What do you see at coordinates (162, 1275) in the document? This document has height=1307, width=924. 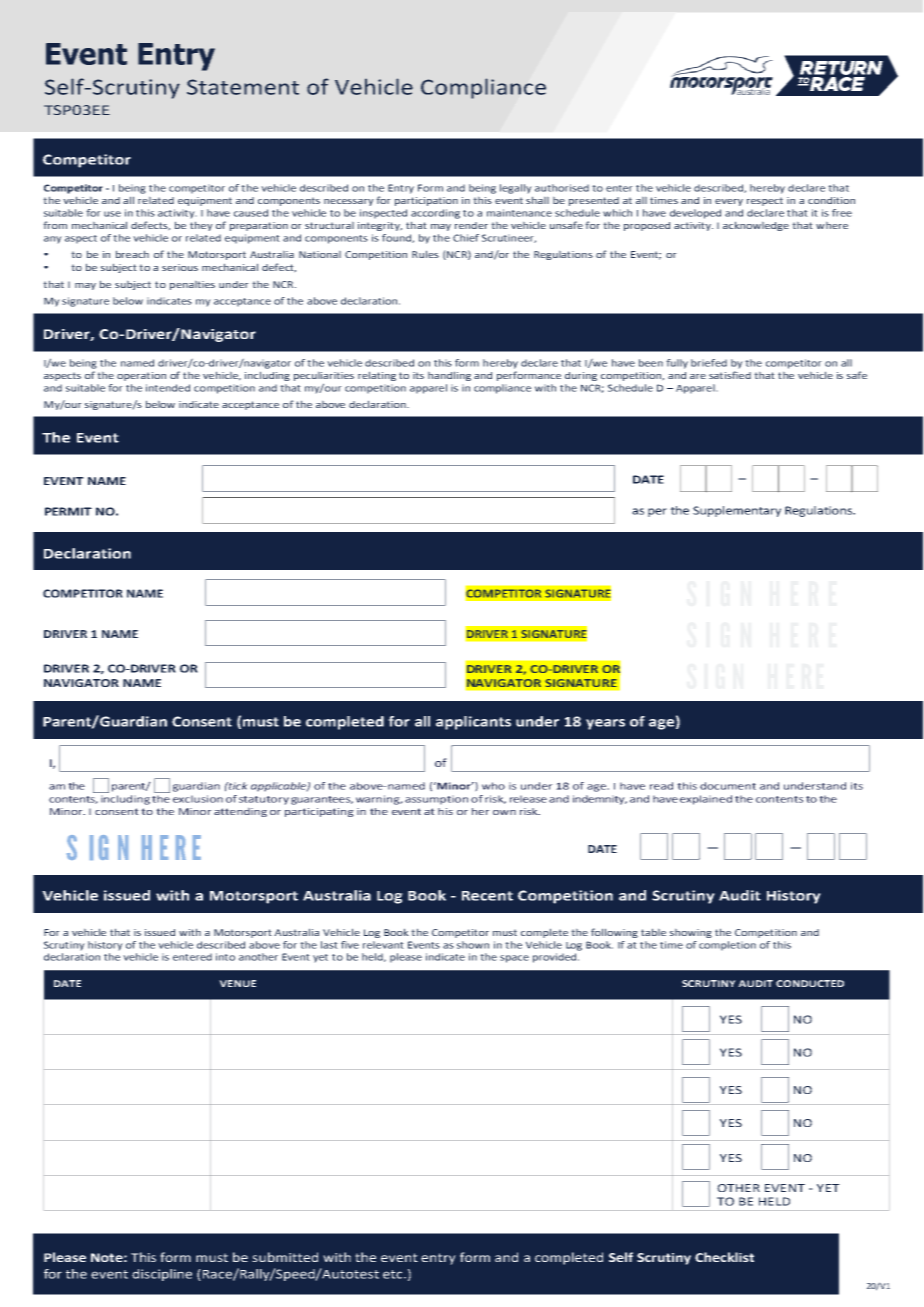 I see `discipline` at bounding box center [162, 1275].
